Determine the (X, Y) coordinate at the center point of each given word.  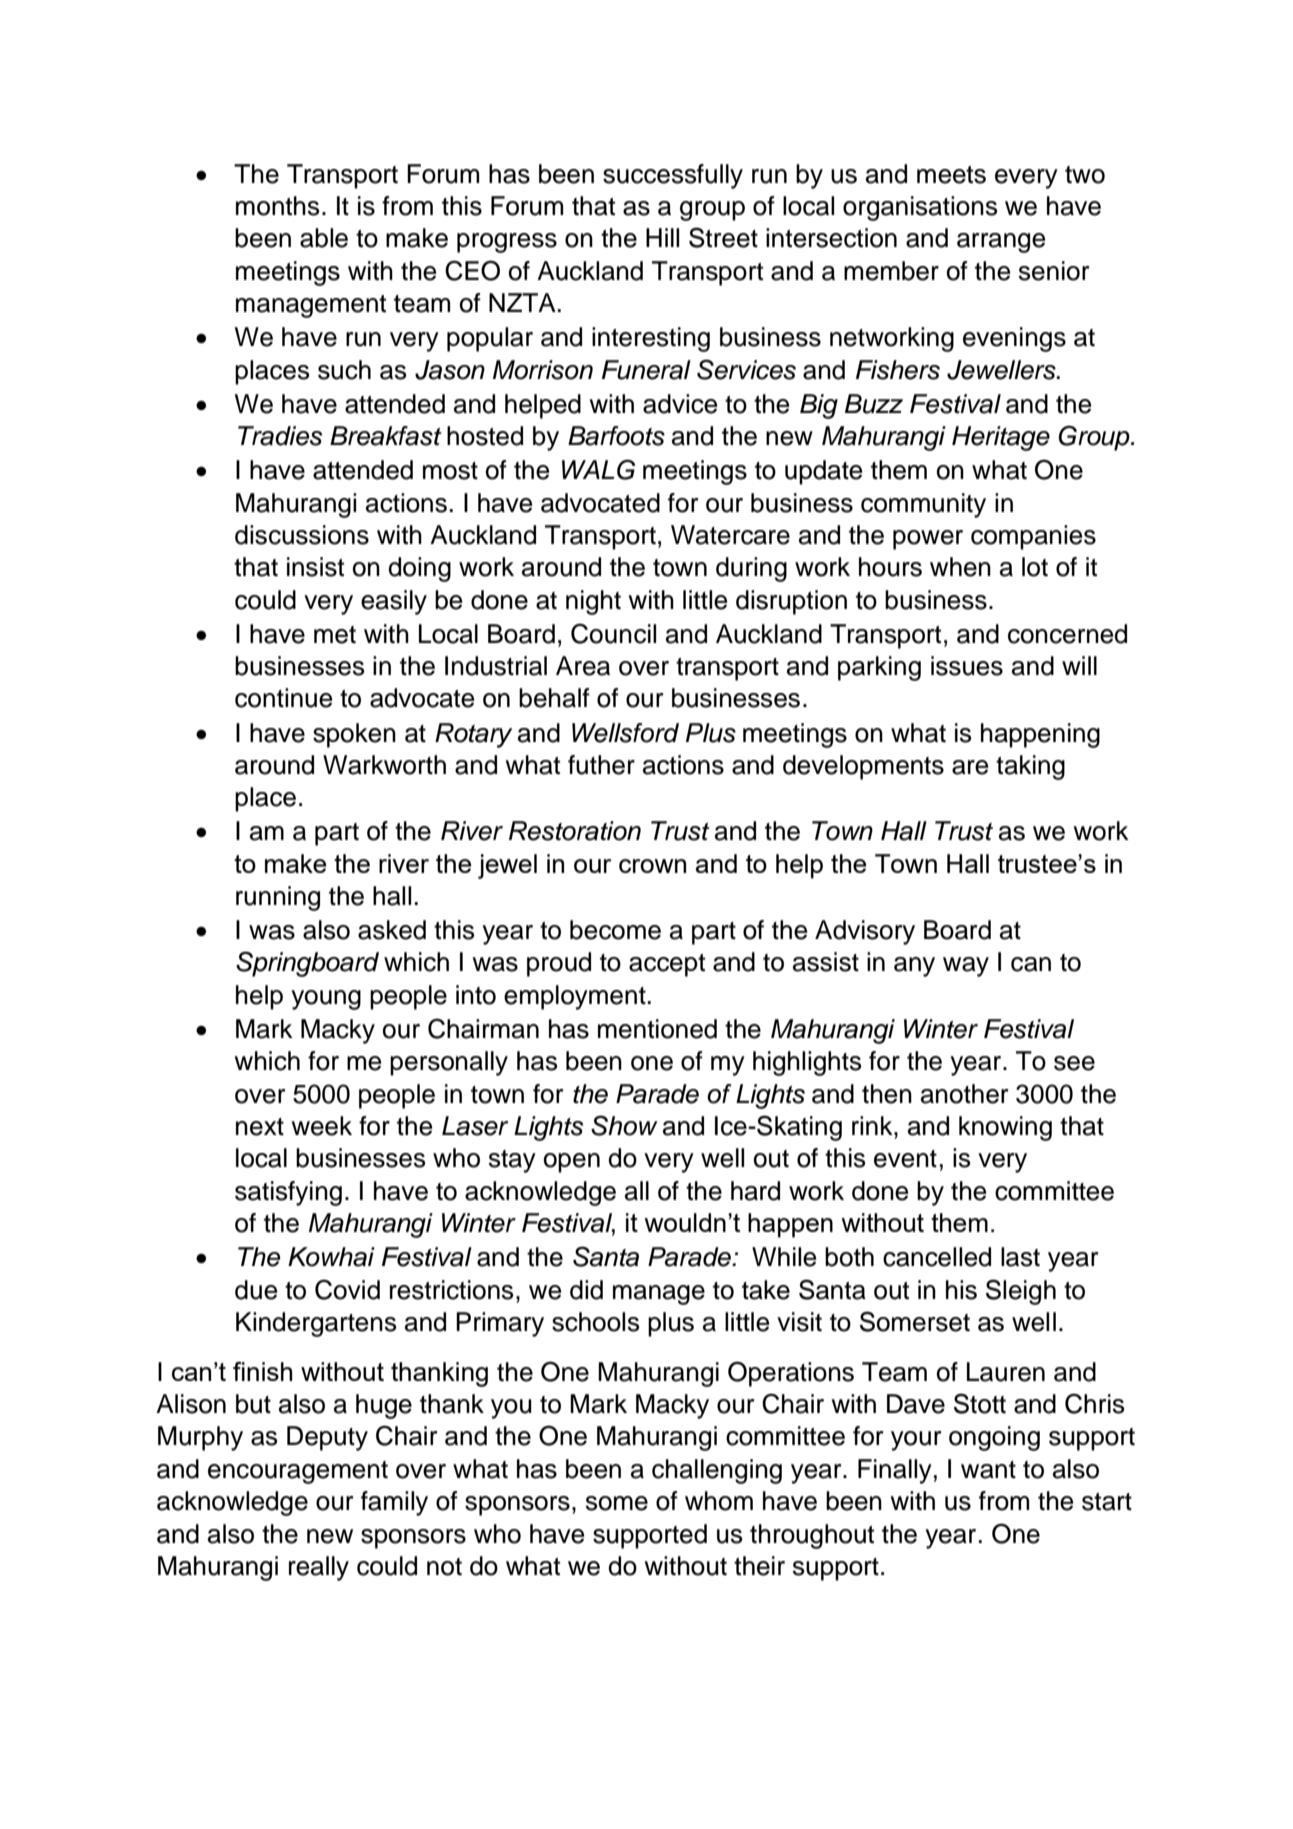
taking (1030, 767)
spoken (354, 735)
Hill (662, 237)
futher (601, 765)
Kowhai (331, 1257)
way (966, 967)
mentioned (657, 1029)
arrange (1001, 243)
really (319, 1568)
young (326, 1000)
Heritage (1001, 438)
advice (680, 404)
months (277, 206)
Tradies (280, 436)
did (586, 1290)
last (1020, 1257)
